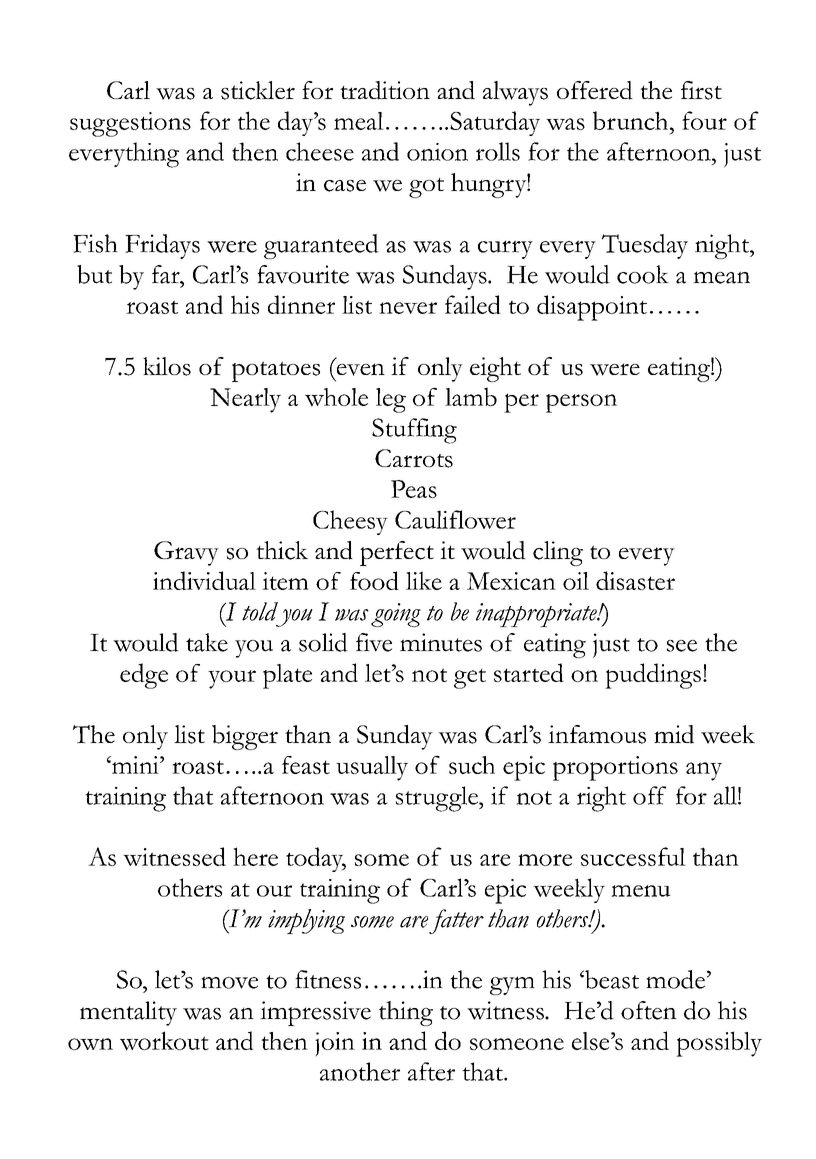 This screenshot has height=1159, width=816. I want to click on right, so click(601, 799).
